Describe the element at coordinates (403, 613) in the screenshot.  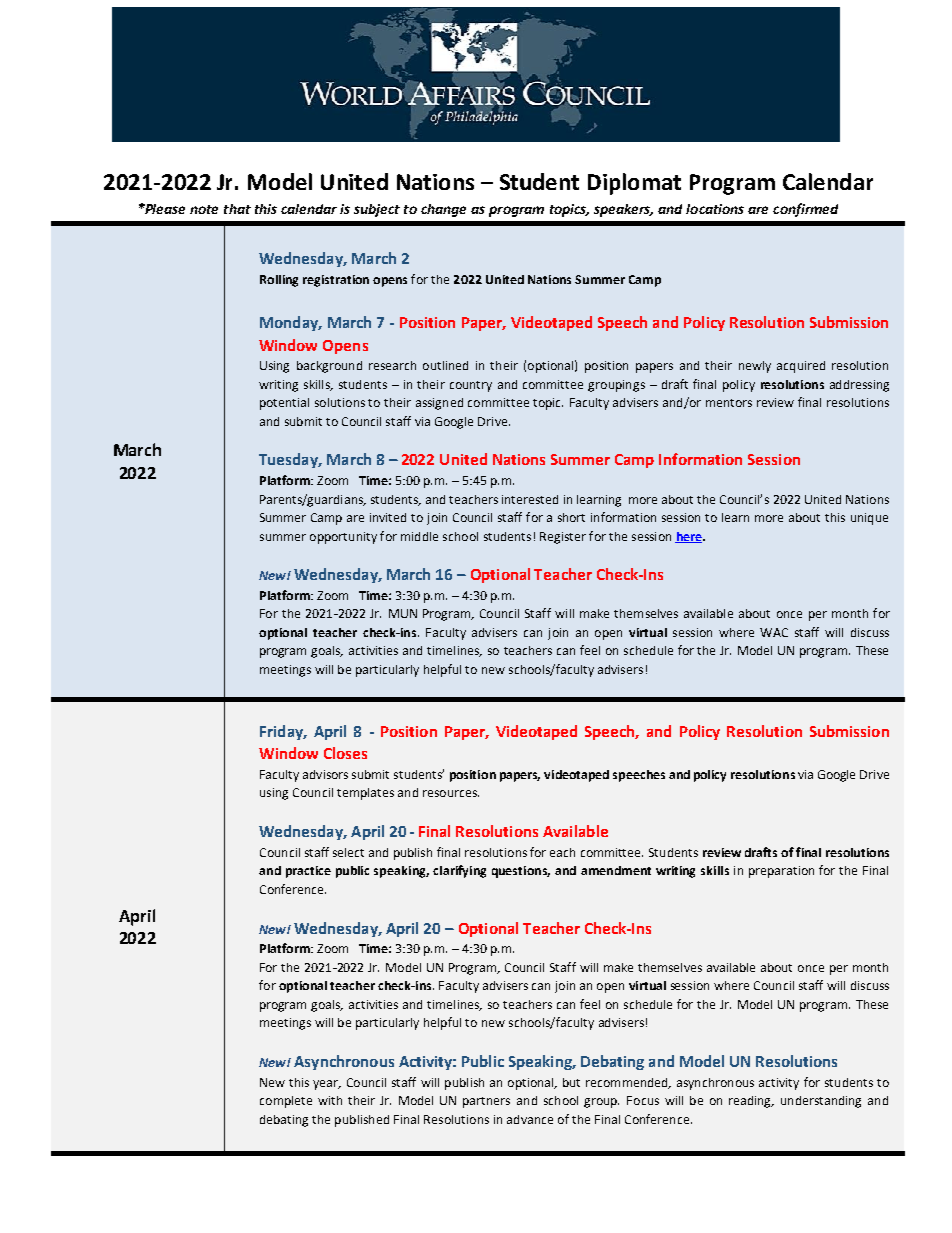
I see `MUN` at that location.
